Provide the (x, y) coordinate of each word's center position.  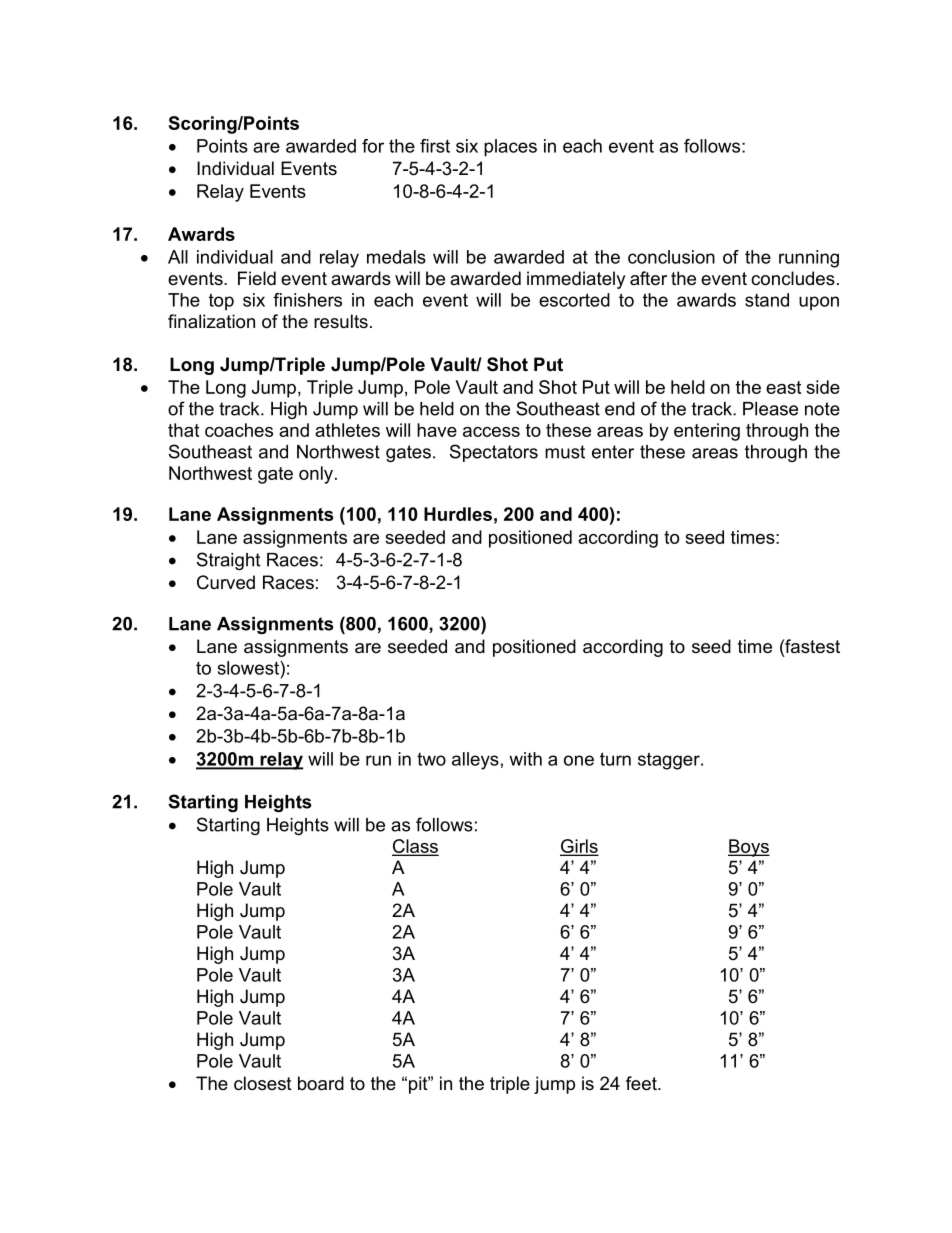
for (373, 146)
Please (770, 409)
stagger (670, 761)
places (510, 148)
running (809, 259)
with (525, 759)
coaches (239, 430)
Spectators (494, 453)
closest (263, 1083)
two (431, 759)
